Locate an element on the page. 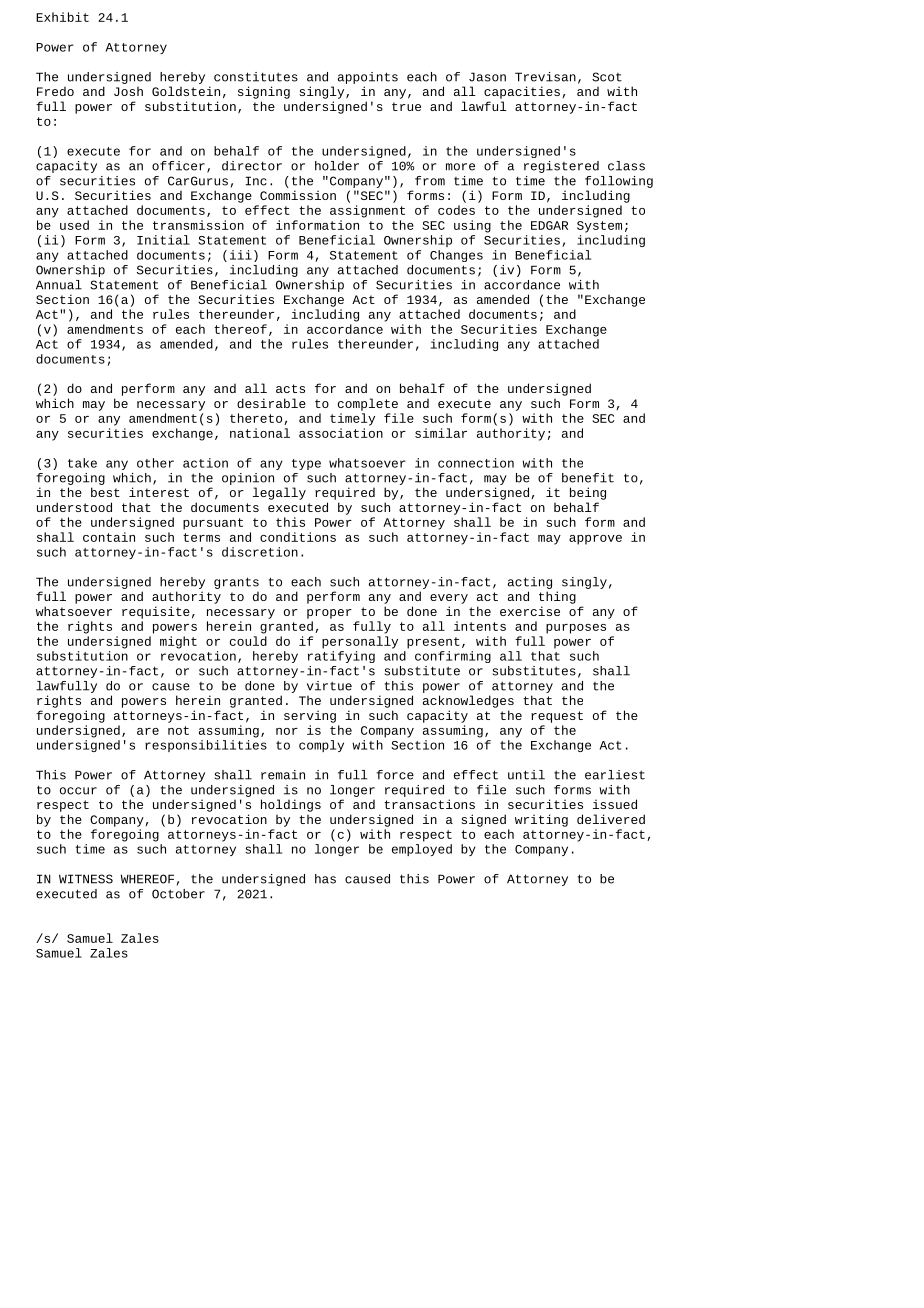 This page has width=924, height=1308. Josh is located at coordinates (128, 91).
